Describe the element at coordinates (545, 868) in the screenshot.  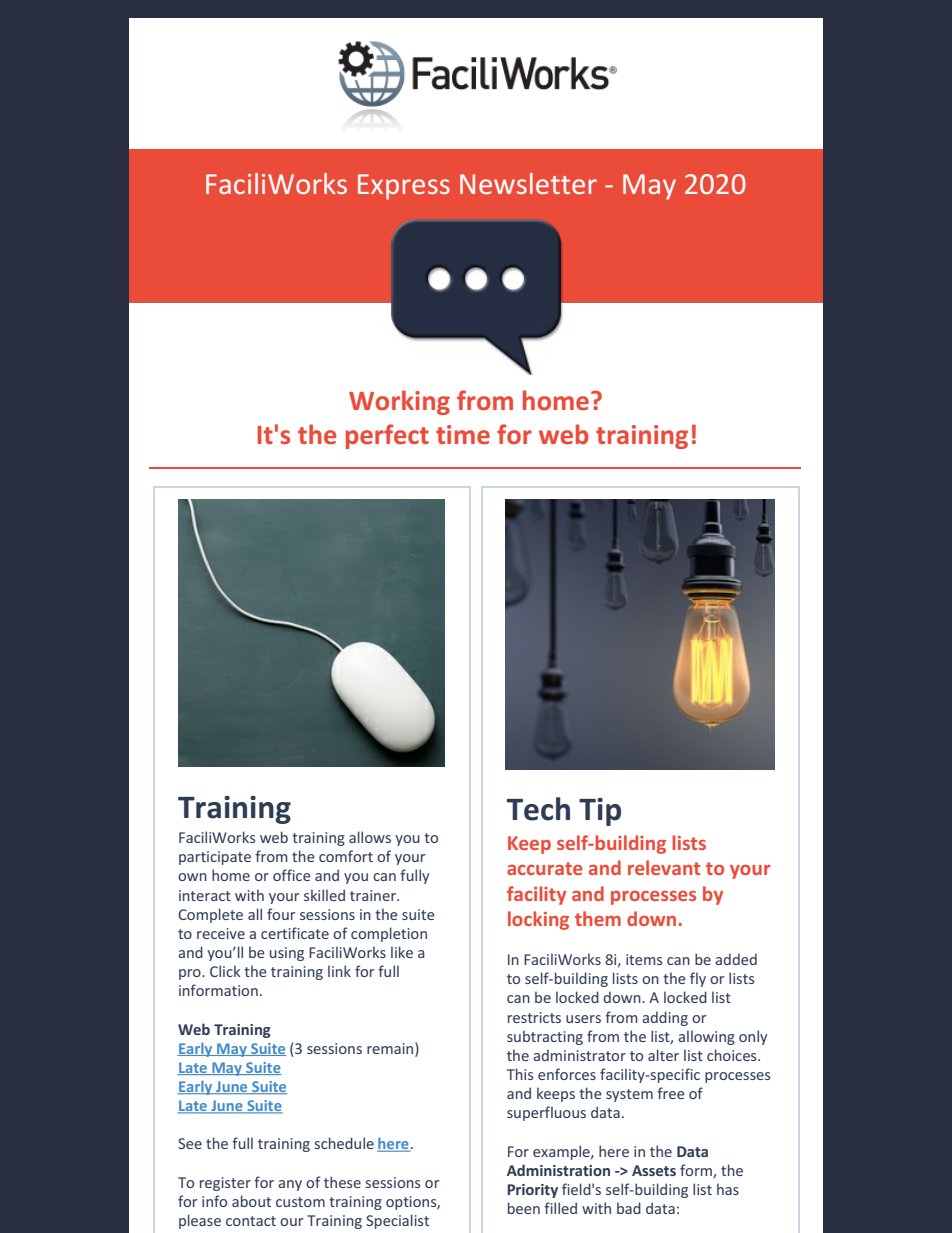
I see `accurate` at that location.
